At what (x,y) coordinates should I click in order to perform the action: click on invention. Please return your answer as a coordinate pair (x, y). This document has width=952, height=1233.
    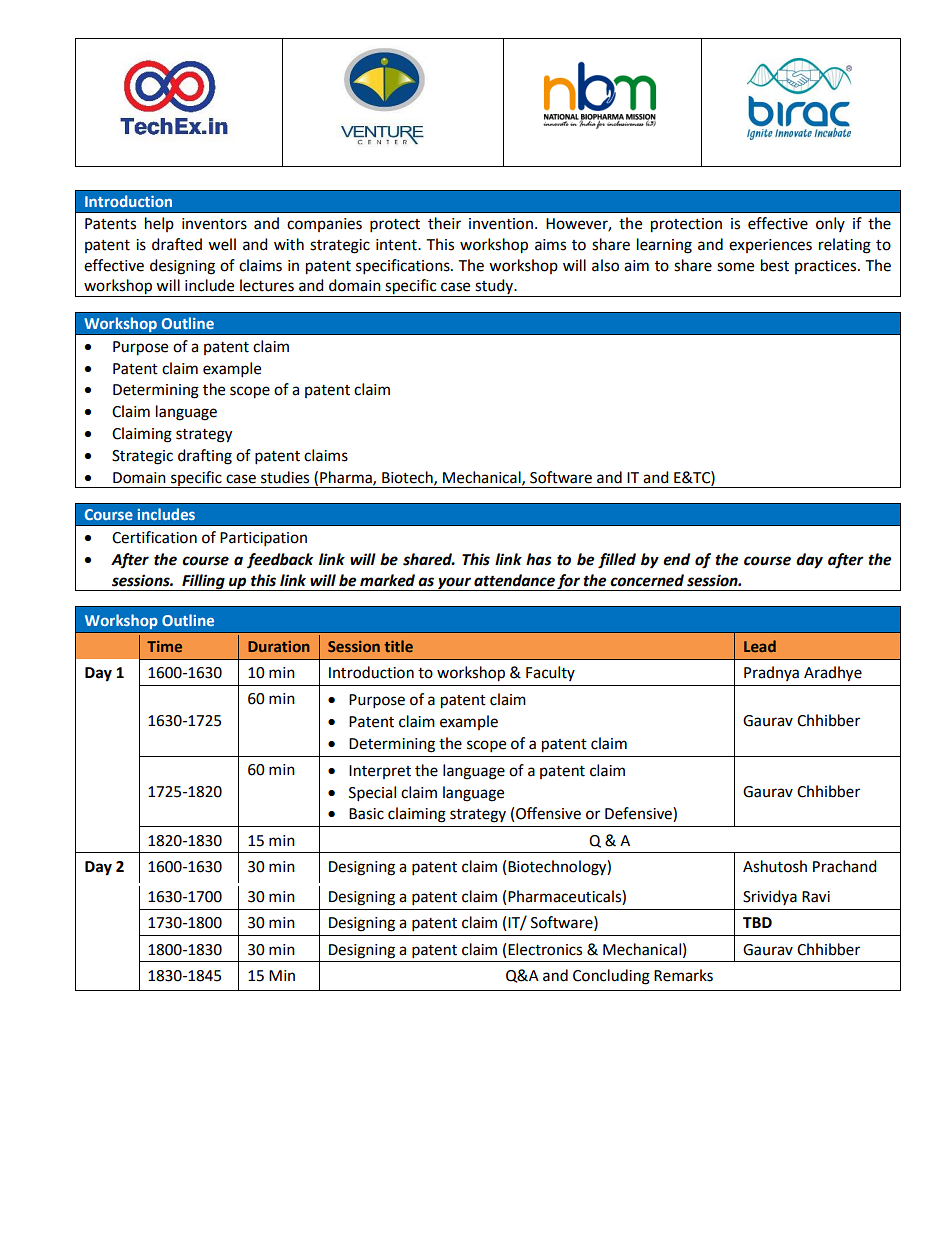
    Looking at the image, I should click on (501, 224).
